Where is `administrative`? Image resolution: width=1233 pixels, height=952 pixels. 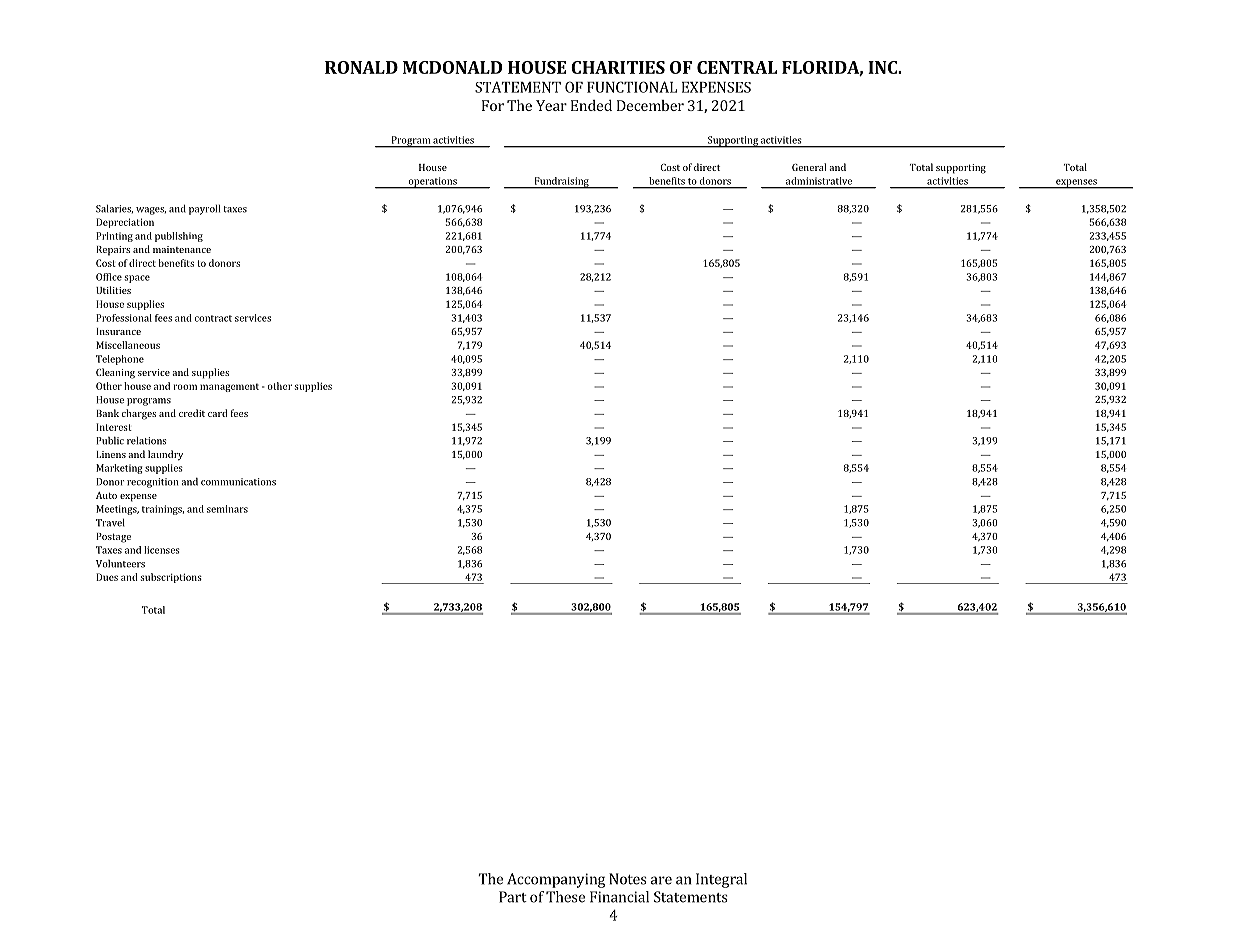
administrative is located at coordinates (819, 181).
